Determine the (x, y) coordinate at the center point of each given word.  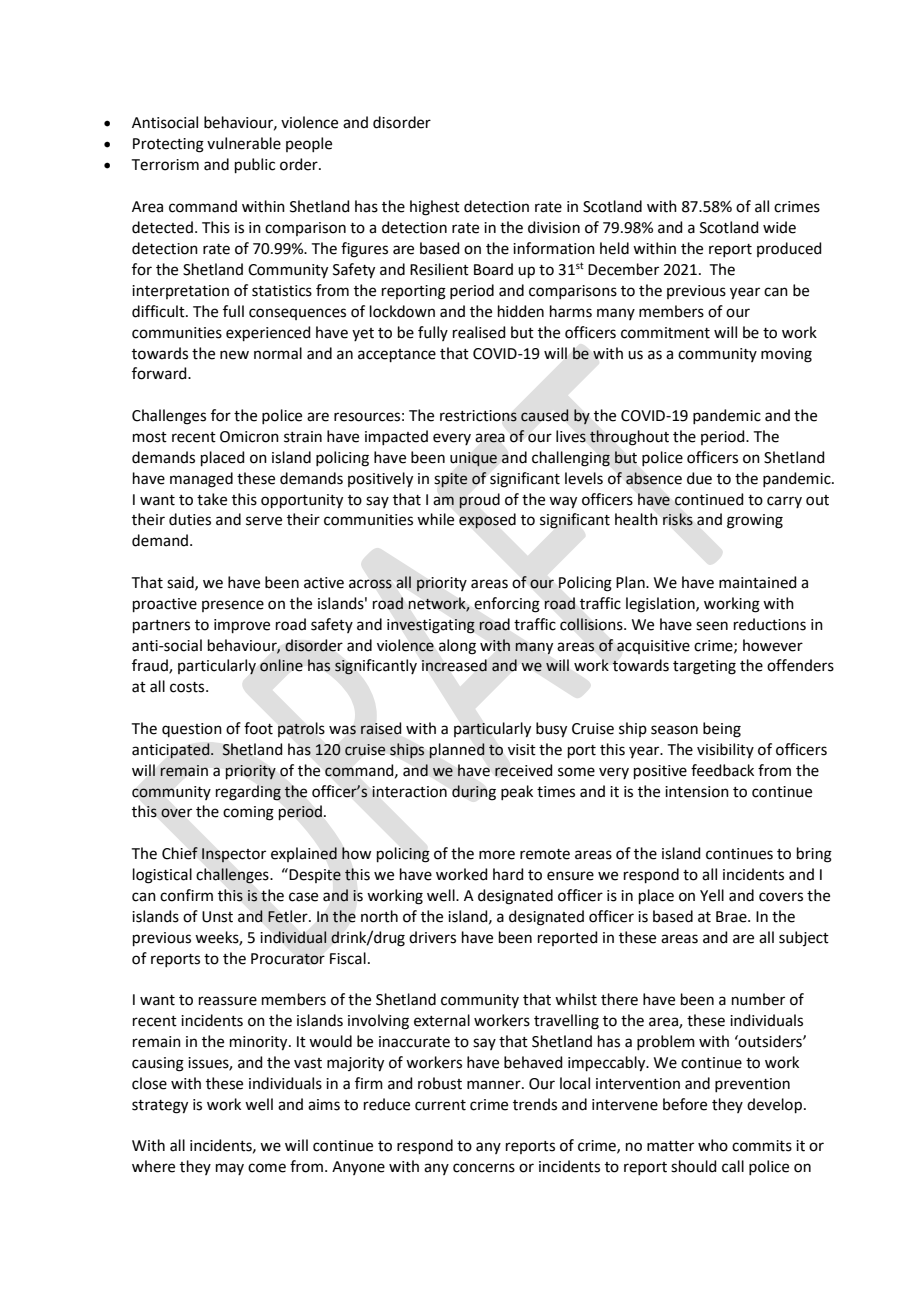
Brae (732, 917)
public (255, 165)
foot (258, 728)
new (234, 355)
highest (435, 208)
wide (779, 227)
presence (233, 606)
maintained (758, 582)
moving (786, 355)
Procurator (288, 959)
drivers (432, 937)
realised (479, 332)
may (230, 1169)
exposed (487, 521)
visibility (725, 750)
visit (522, 750)
